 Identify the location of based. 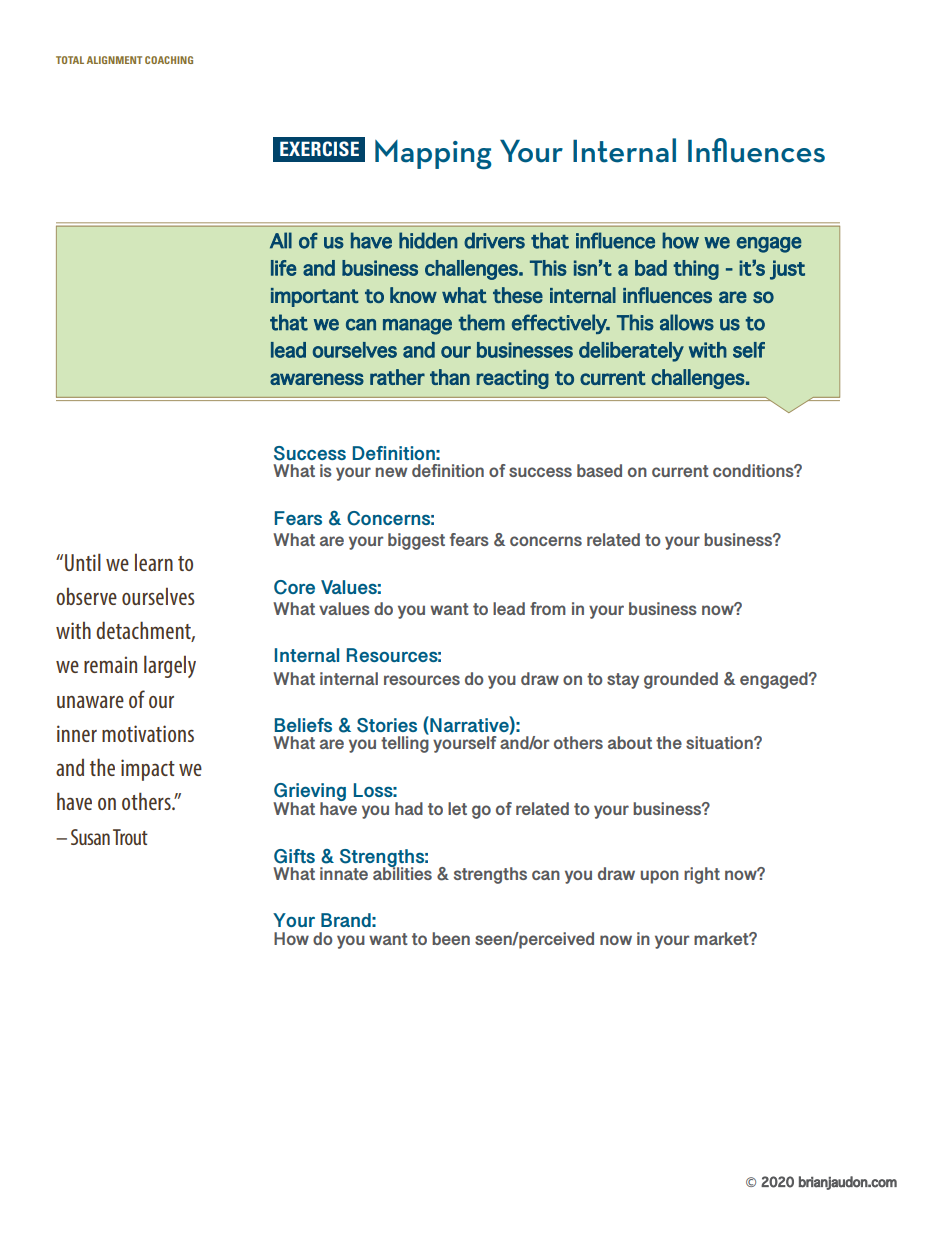
(599, 470).
